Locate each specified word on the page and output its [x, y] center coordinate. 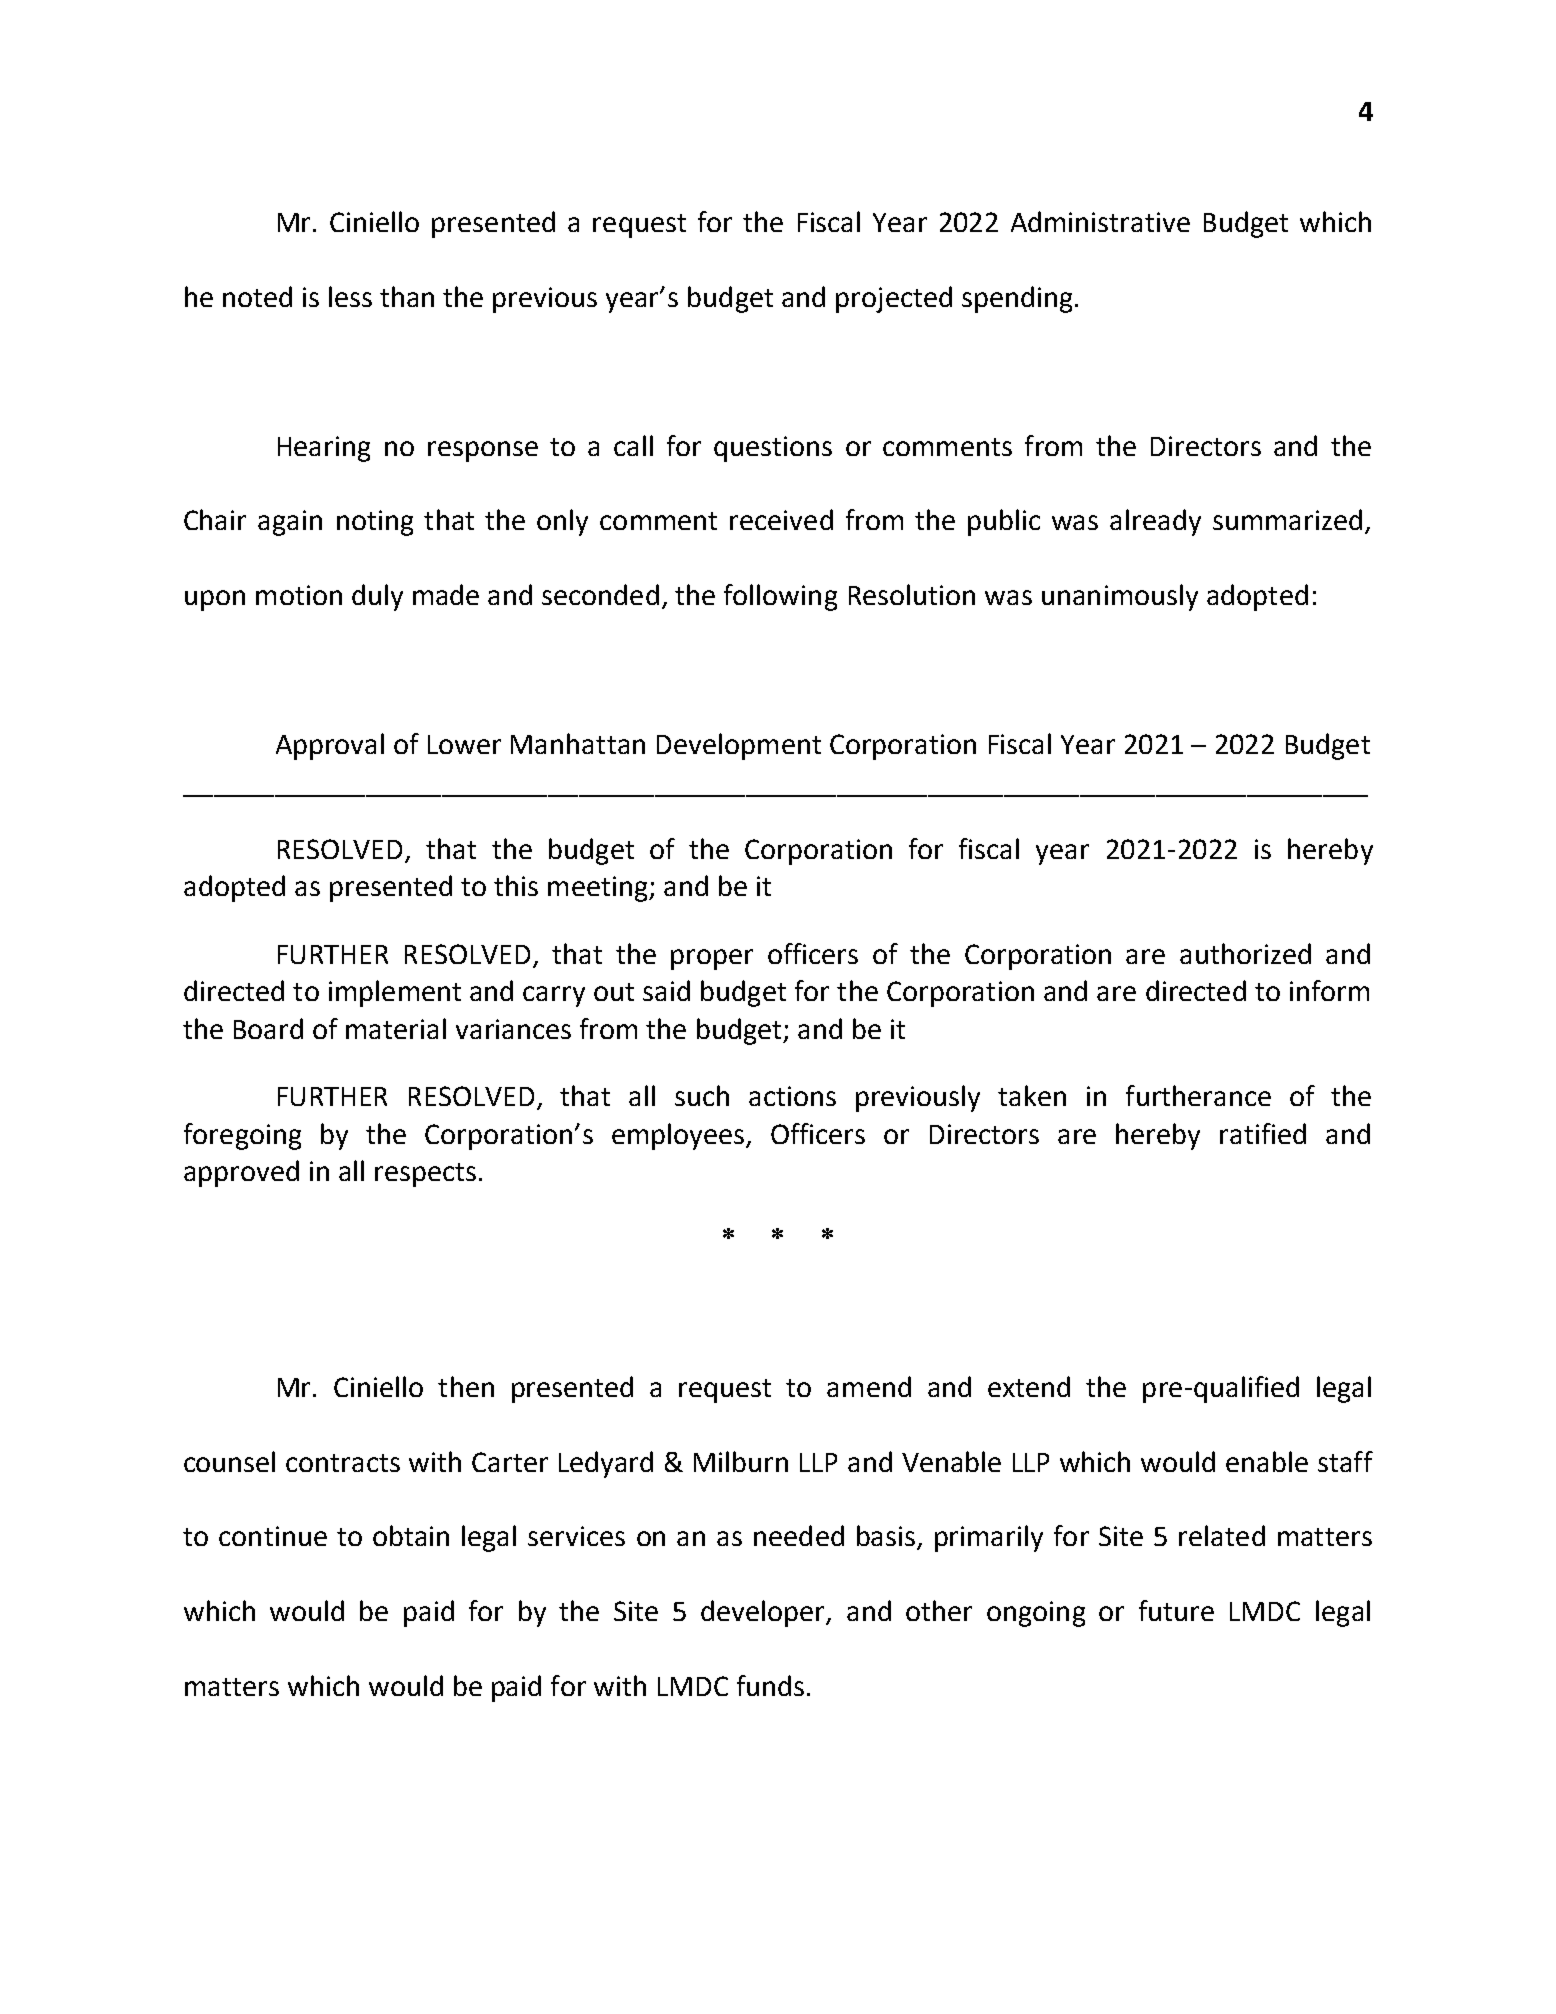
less [350, 296]
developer [764, 1613]
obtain [411, 1535]
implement [395, 993]
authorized [1245, 953]
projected [894, 299]
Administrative [1100, 221]
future [1176, 1610]
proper [712, 959]
